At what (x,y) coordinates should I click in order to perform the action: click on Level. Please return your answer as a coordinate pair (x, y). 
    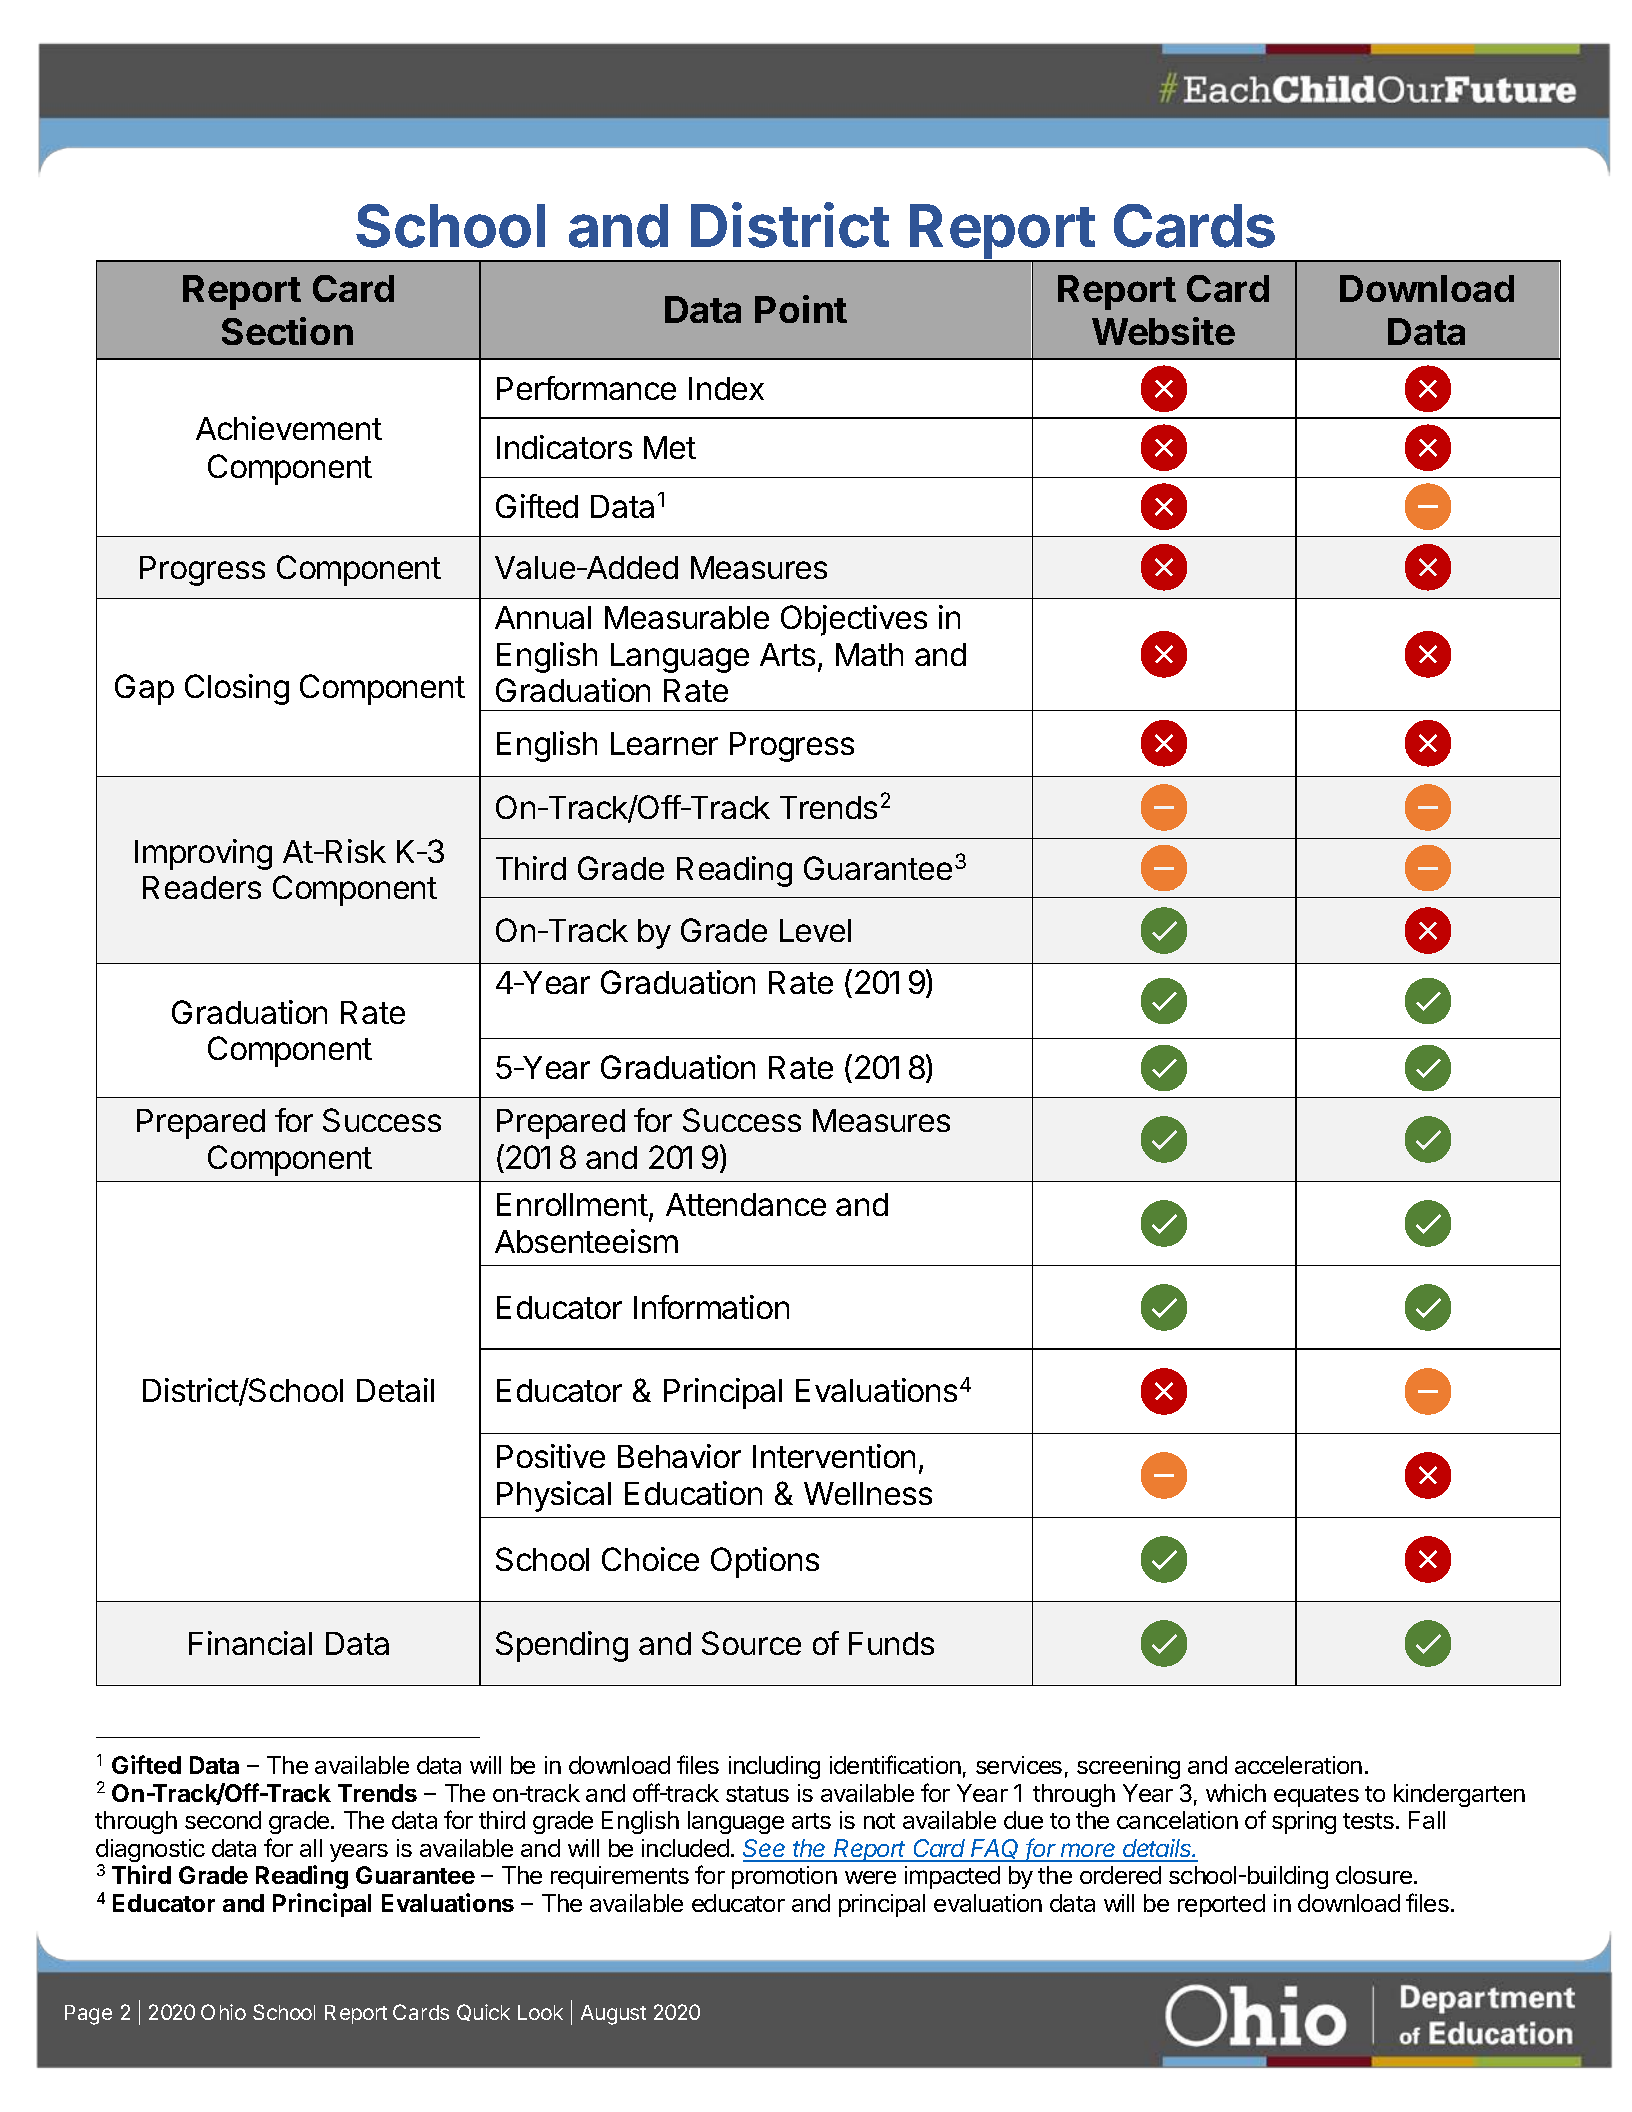
    Looking at the image, I should click on (815, 930).
